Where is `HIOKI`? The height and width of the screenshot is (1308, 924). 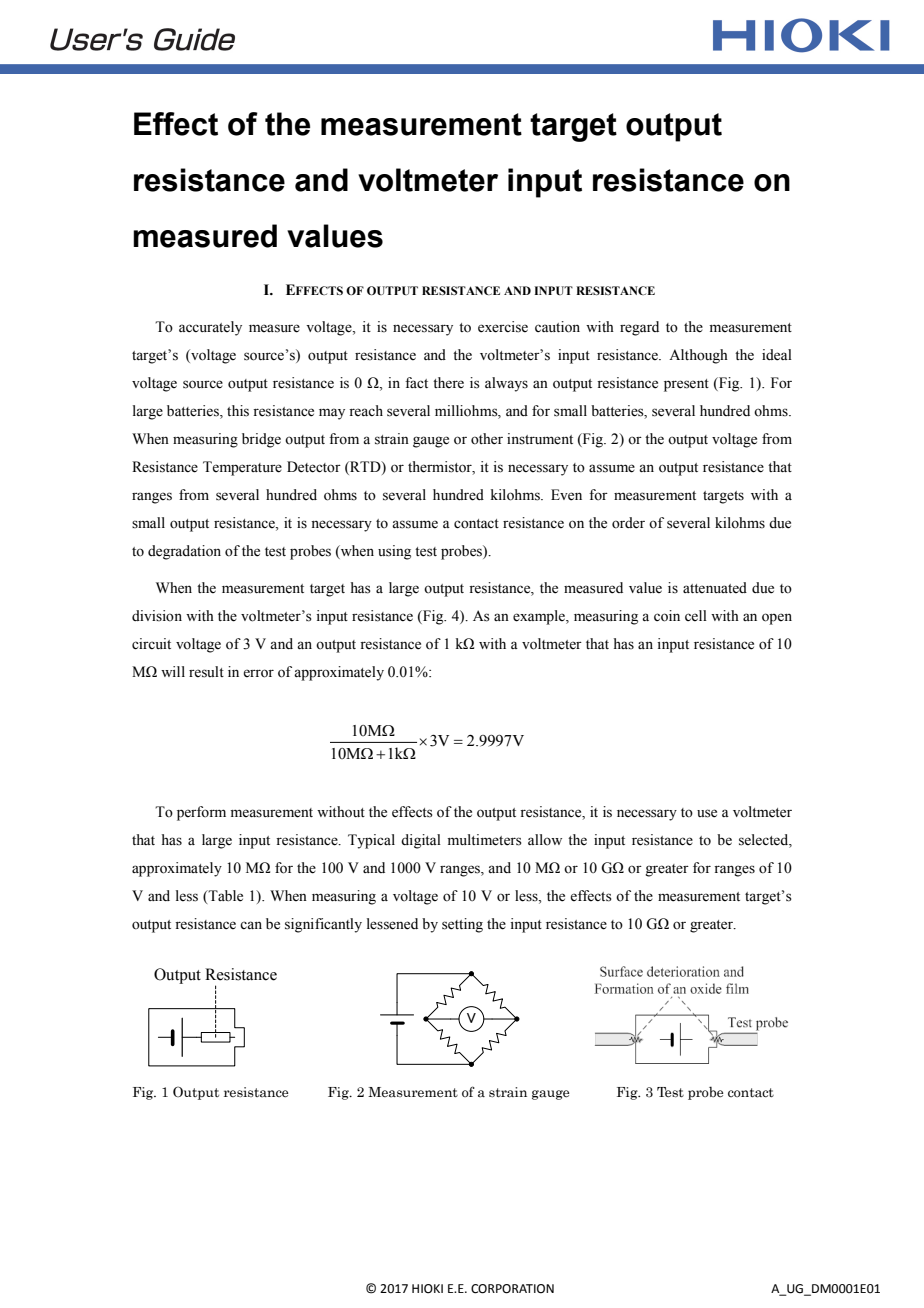 HIOKI is located at coordinates (427, 1289).
